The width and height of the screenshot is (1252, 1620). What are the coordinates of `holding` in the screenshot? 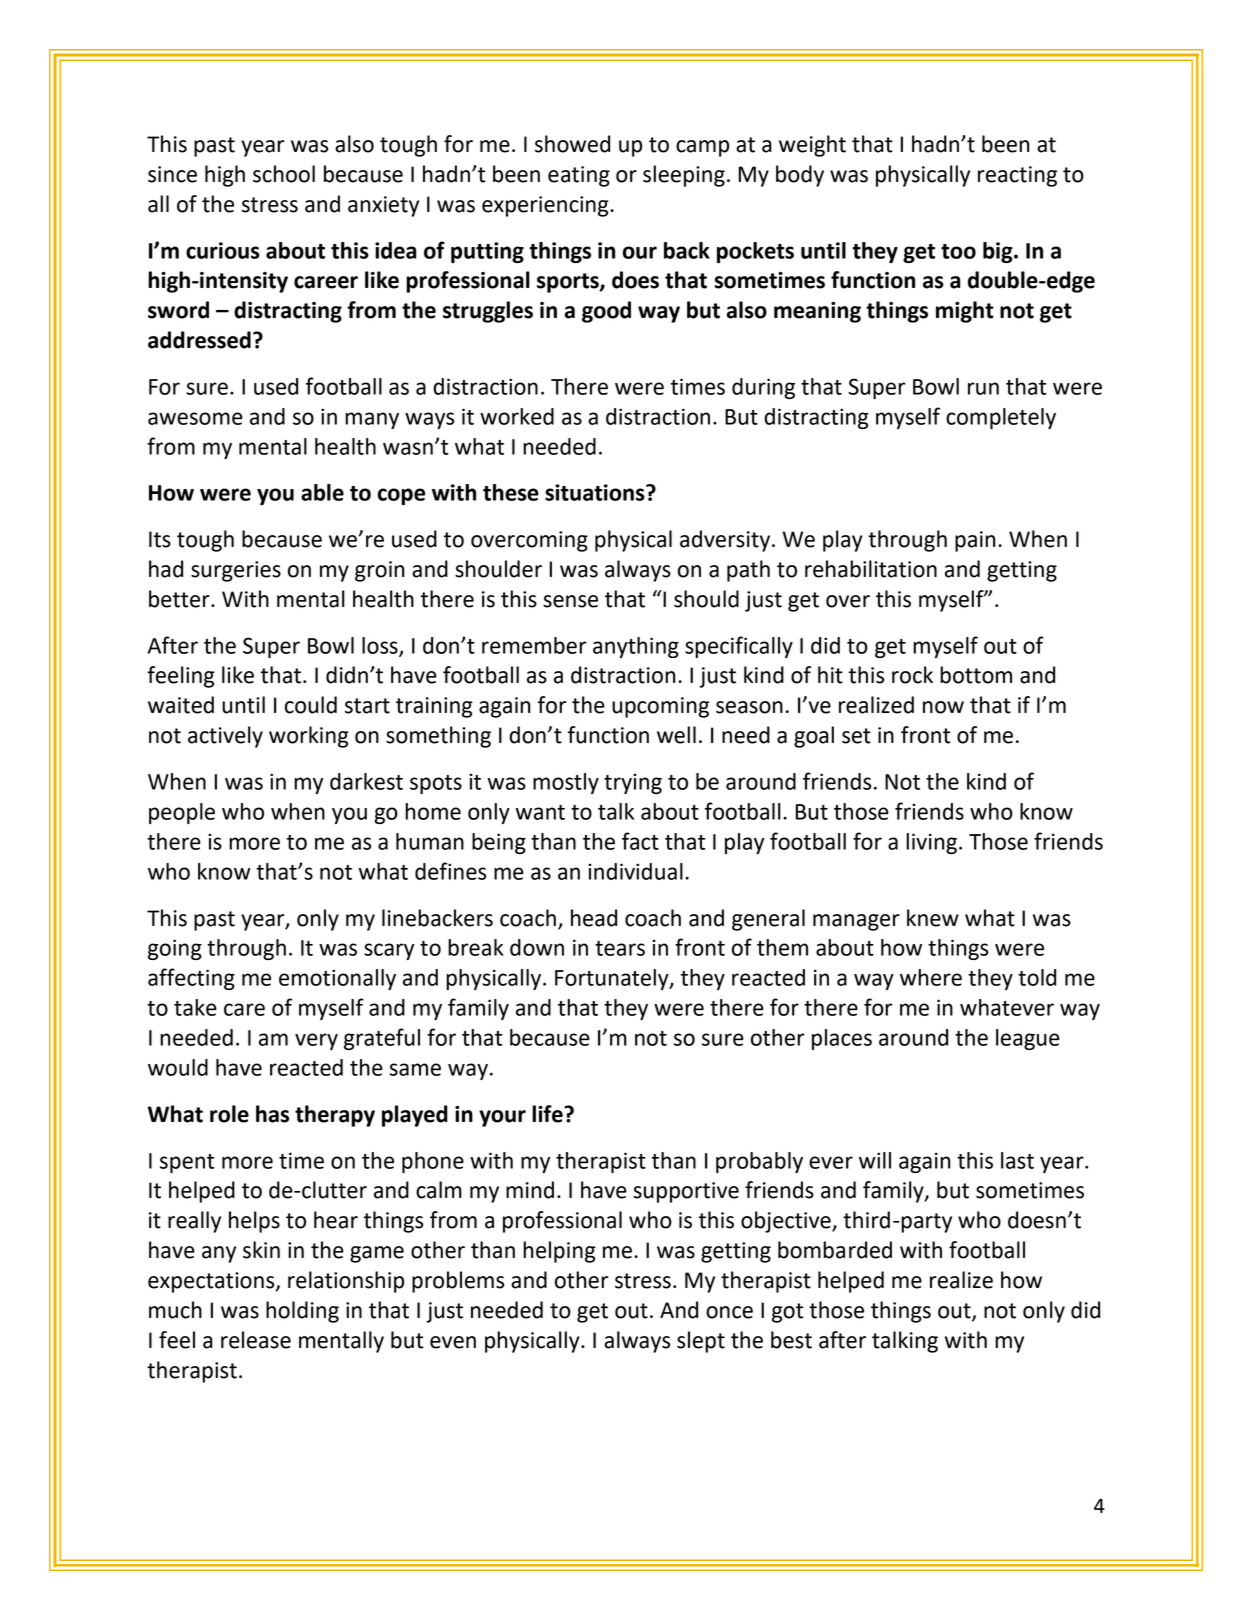 It's located at (302, 1312).
